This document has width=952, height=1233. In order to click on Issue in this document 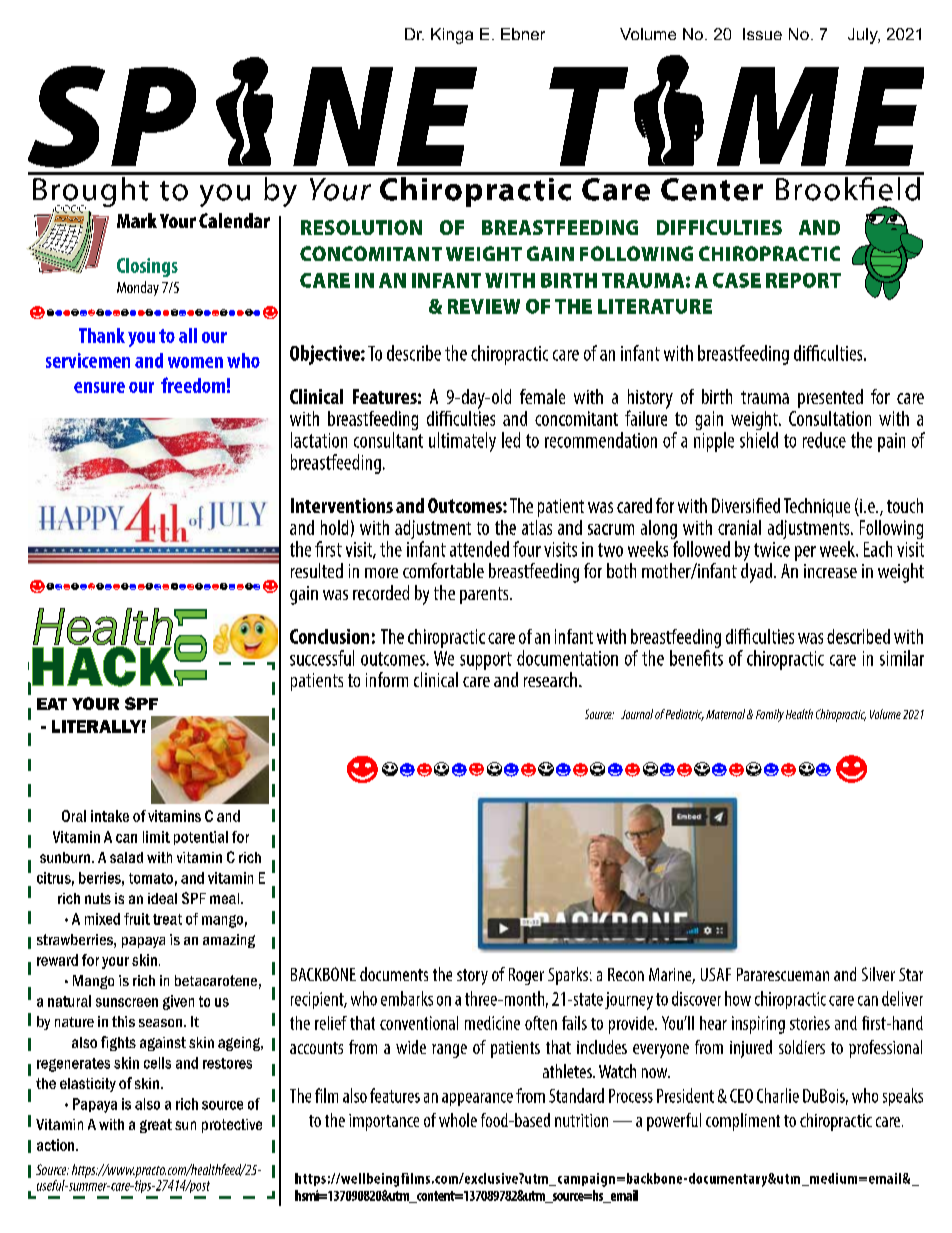, I will do `click(762, 34)`.
